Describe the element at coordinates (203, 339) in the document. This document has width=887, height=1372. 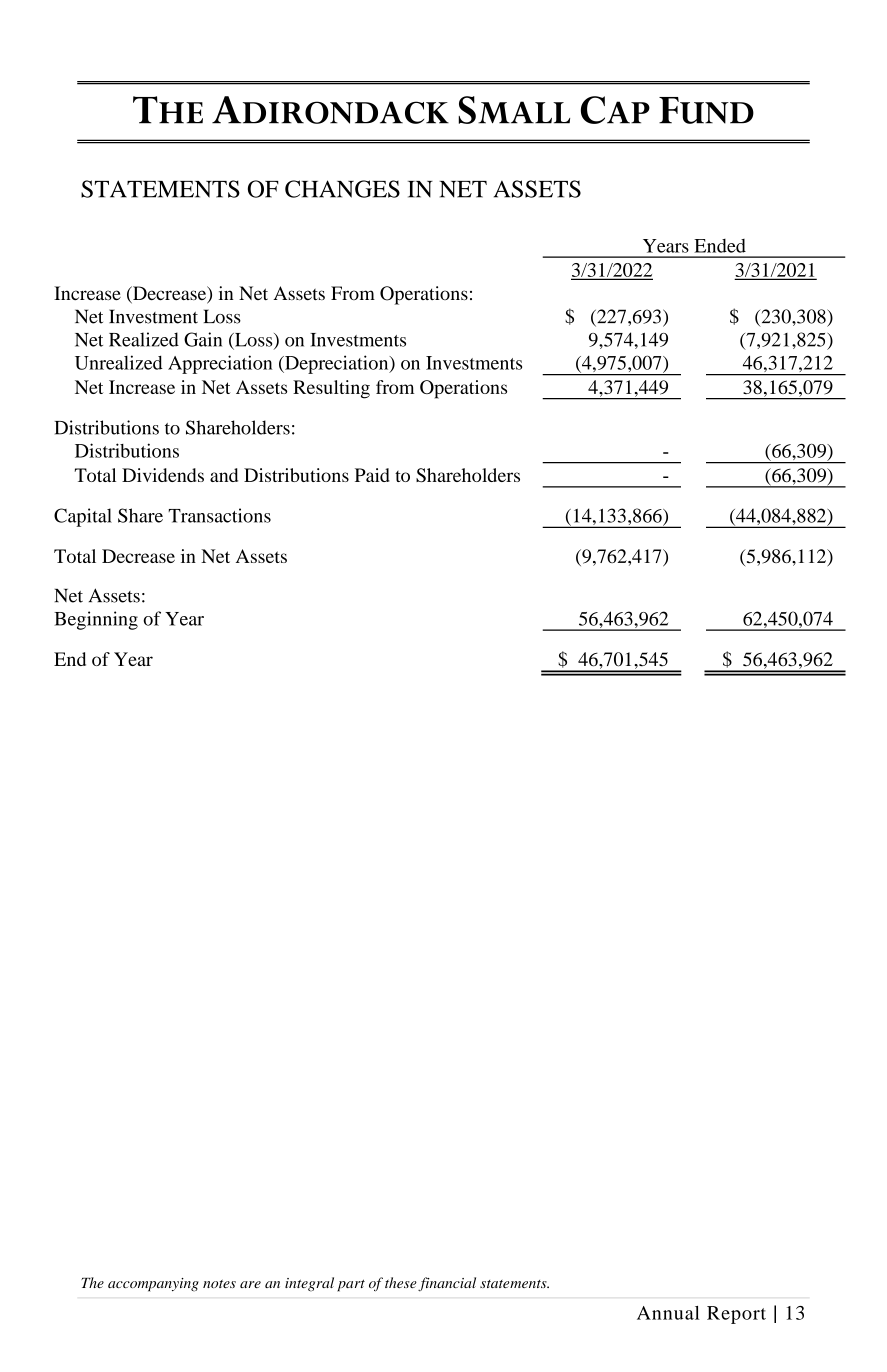
I see `Gain` at that location.
